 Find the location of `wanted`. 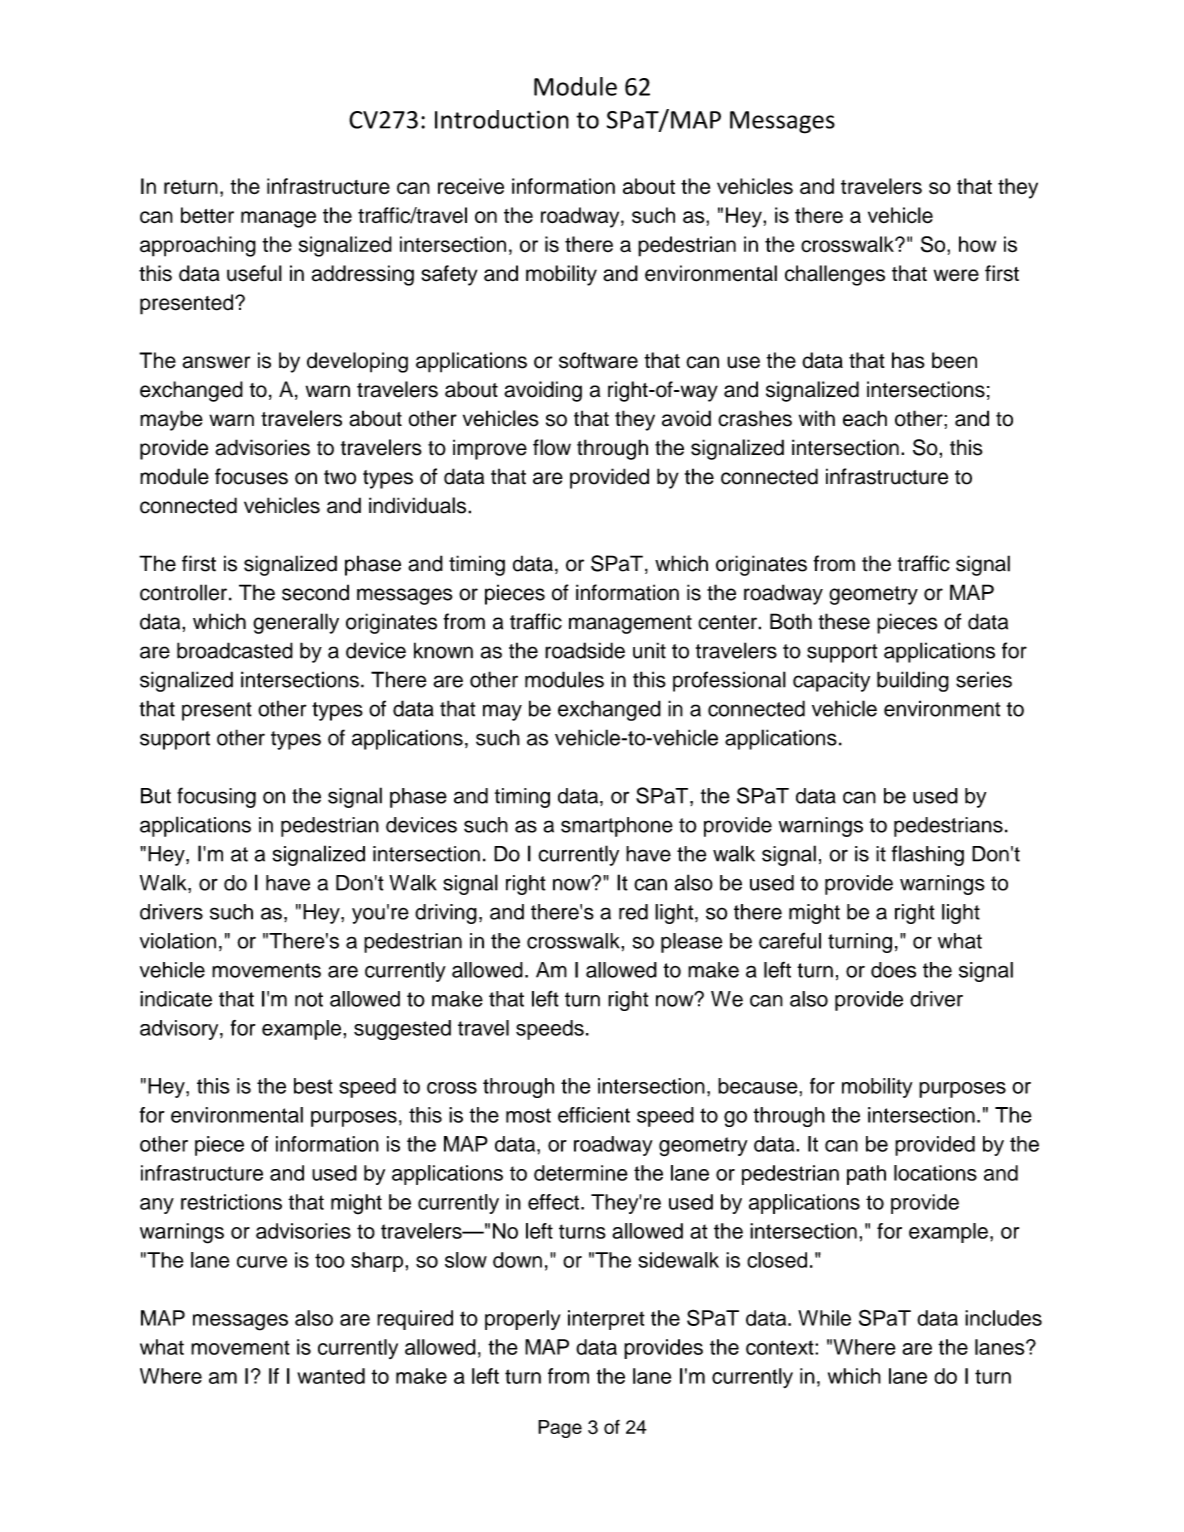

wanted is located at coordinates (331, 1376).
